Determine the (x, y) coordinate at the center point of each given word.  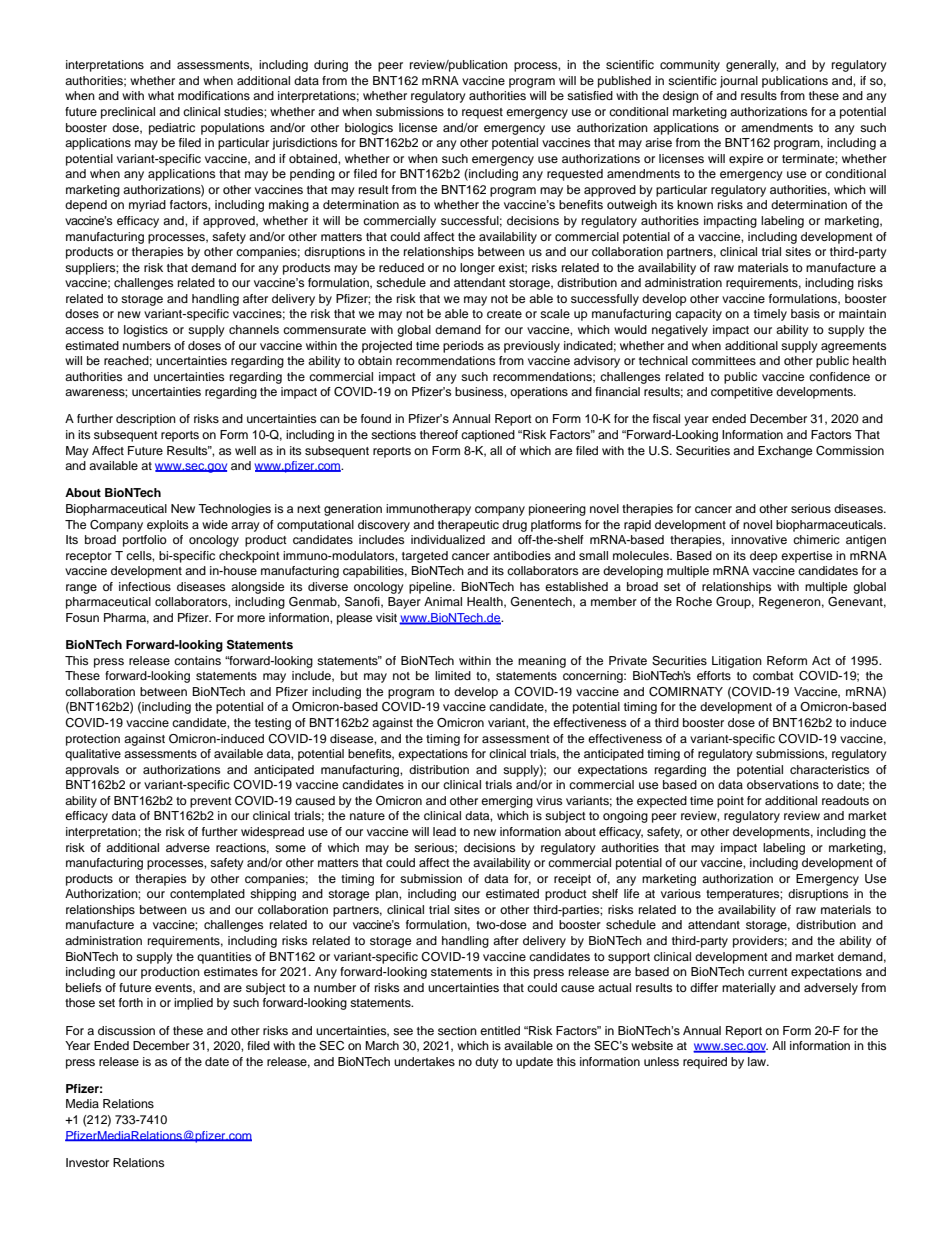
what (161, 95)
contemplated (207, 895)
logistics (146, 331)
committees (724, 360)
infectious (145, 586)
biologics (369, 129)
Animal (443, 601)
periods (463, 347)
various (681, 893)
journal (739, 82)
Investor (87, 1162)
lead (444, 831)
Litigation (737, 662)
